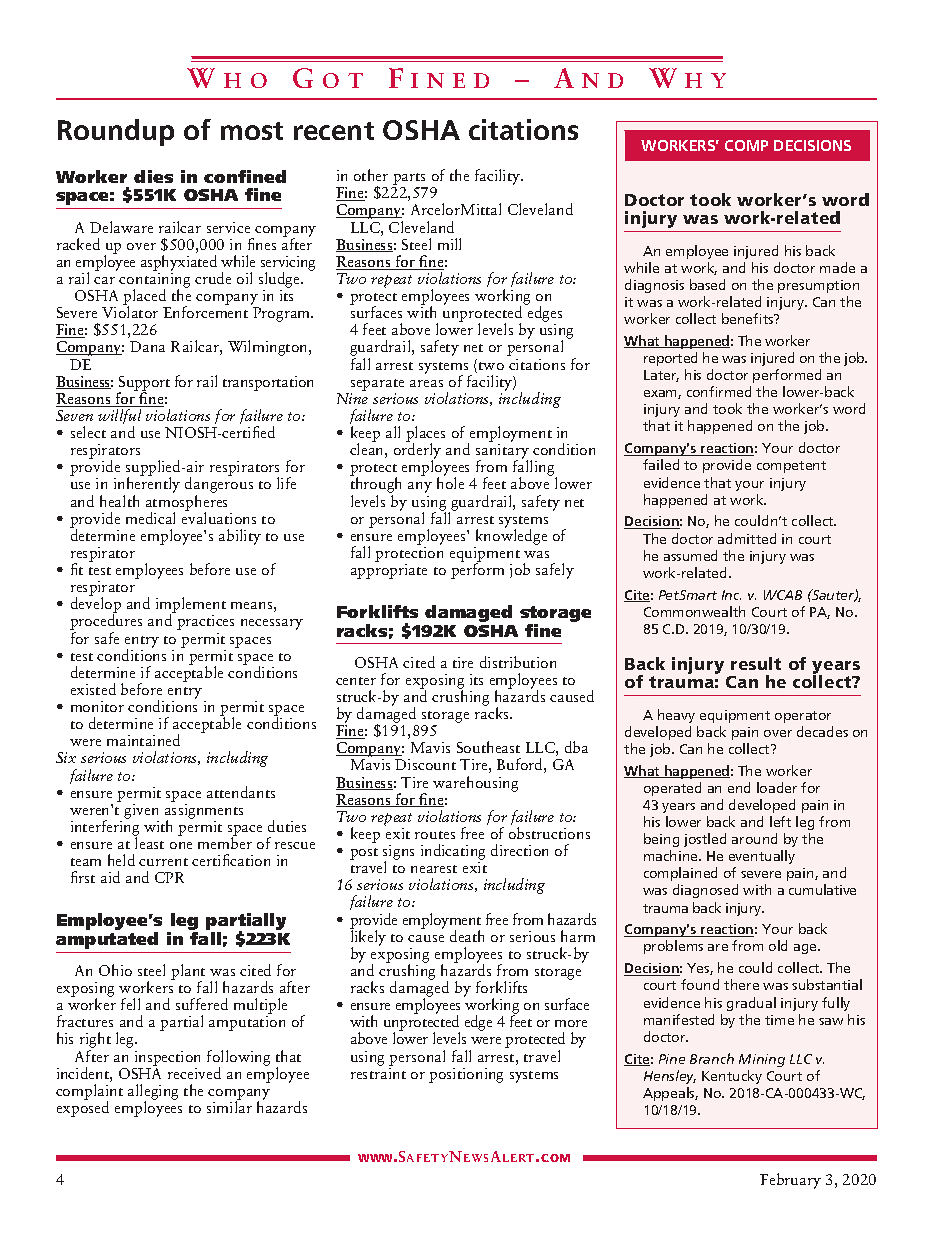  I want to click on Support, so click(144, 384).
